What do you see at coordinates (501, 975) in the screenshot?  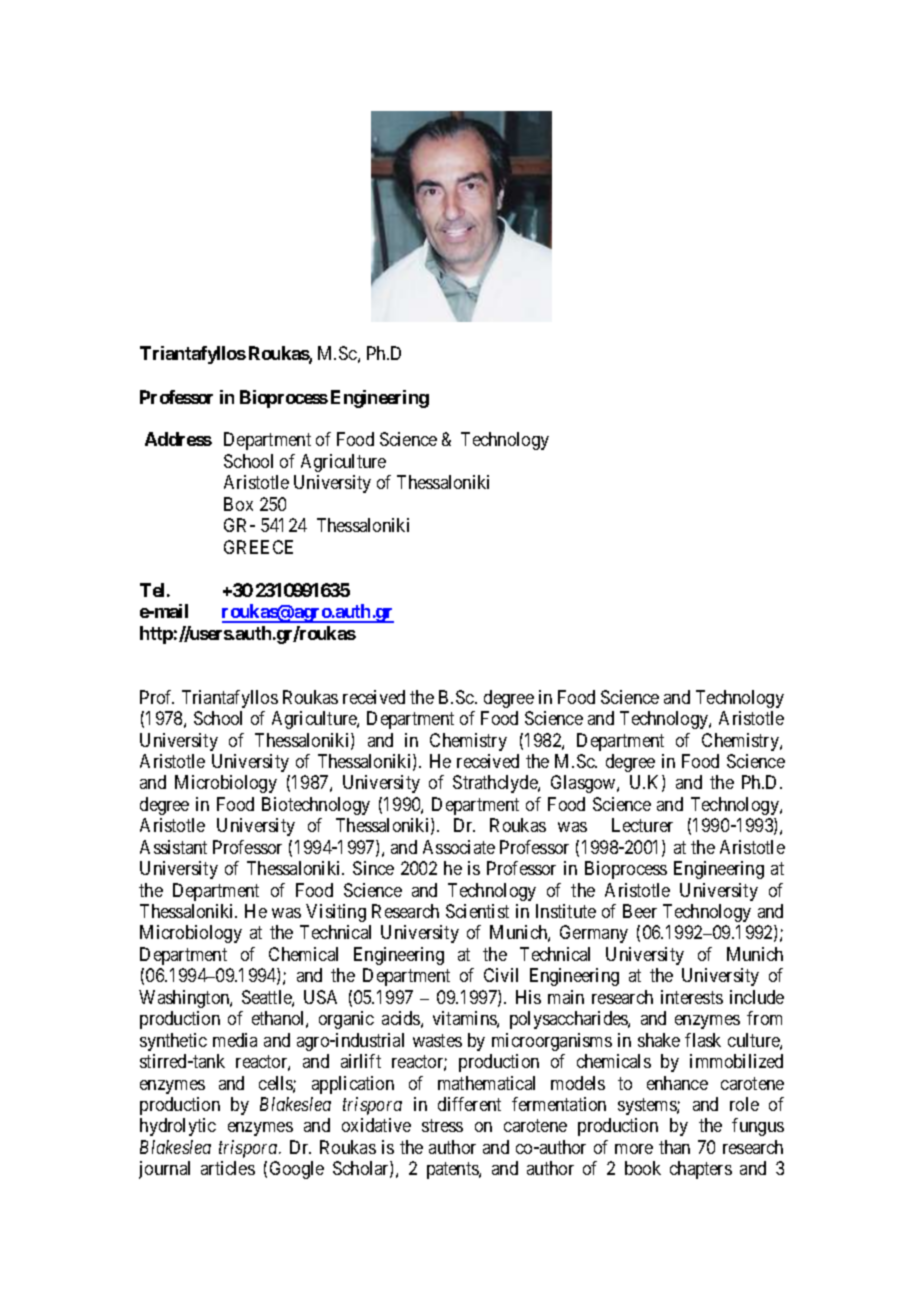 I see `Civil` at bounding box center [501, 975].
